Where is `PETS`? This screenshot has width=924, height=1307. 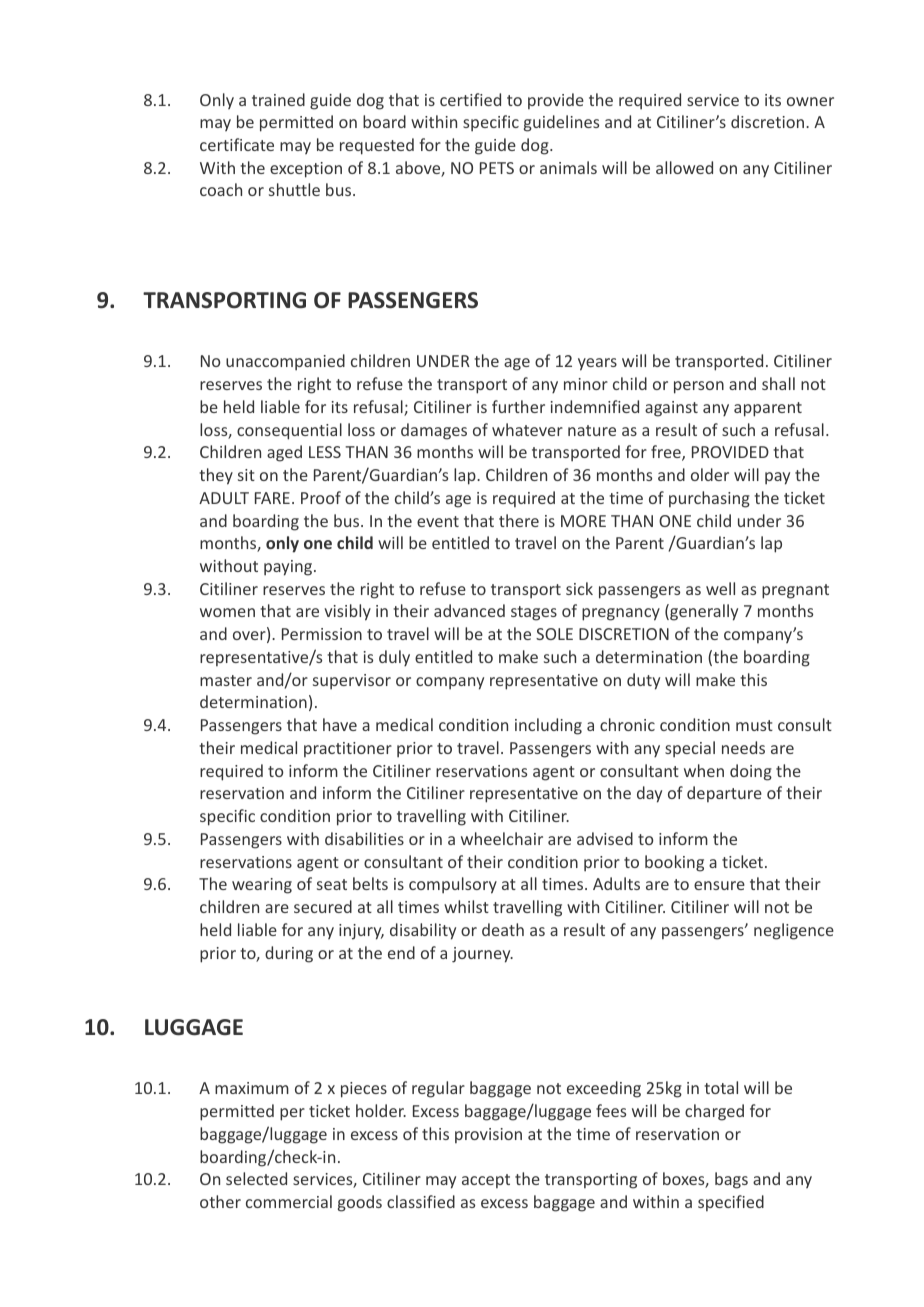
PETS is located at coordinates (497, 168).
